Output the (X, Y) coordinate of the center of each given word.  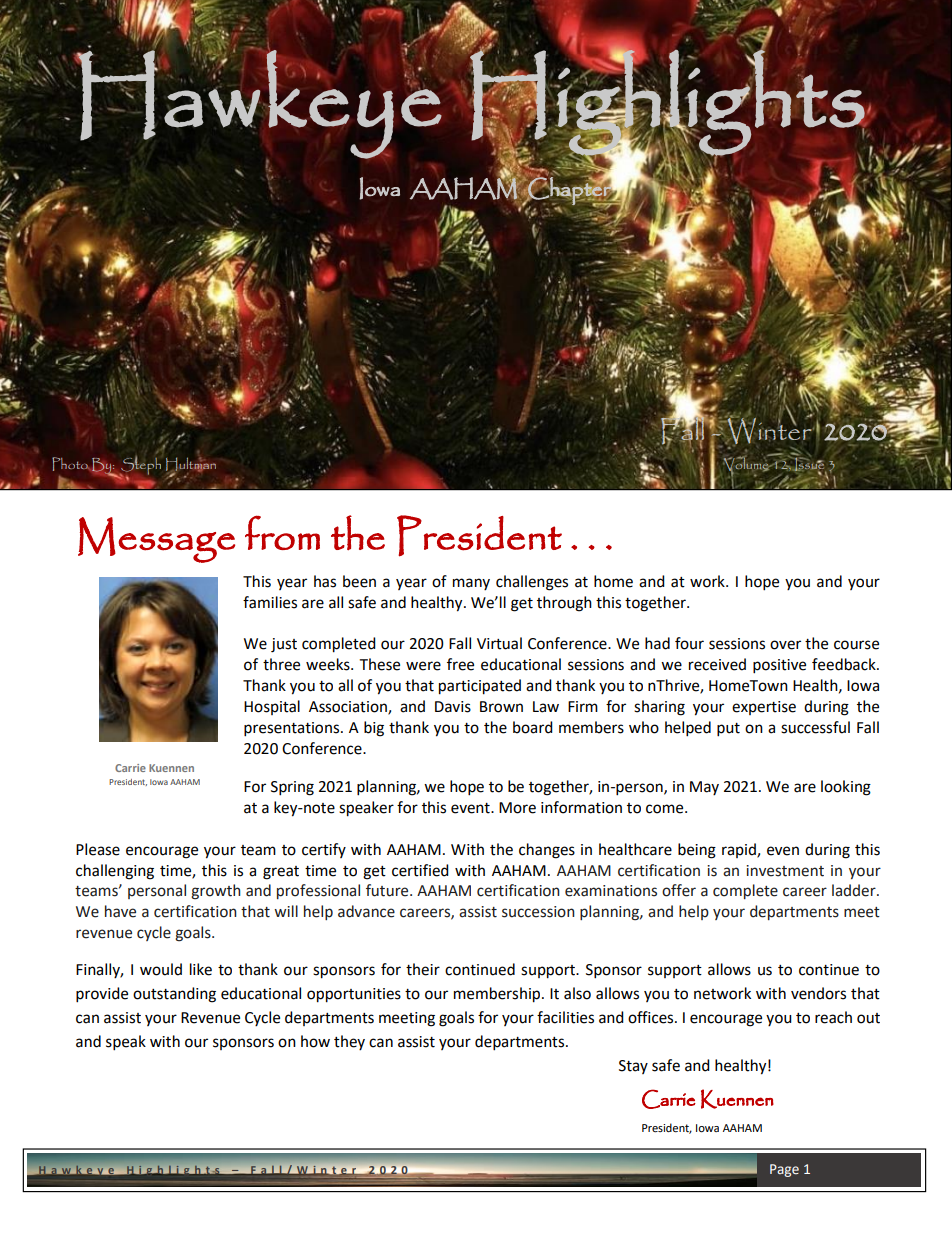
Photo (71, 464)
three (281, 664)
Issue (810, 466)
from (282, 532)
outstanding (174, 995)
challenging (115, 872)
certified (420, 870)
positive (779, 666)
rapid (740, 850)
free (460, 664)
